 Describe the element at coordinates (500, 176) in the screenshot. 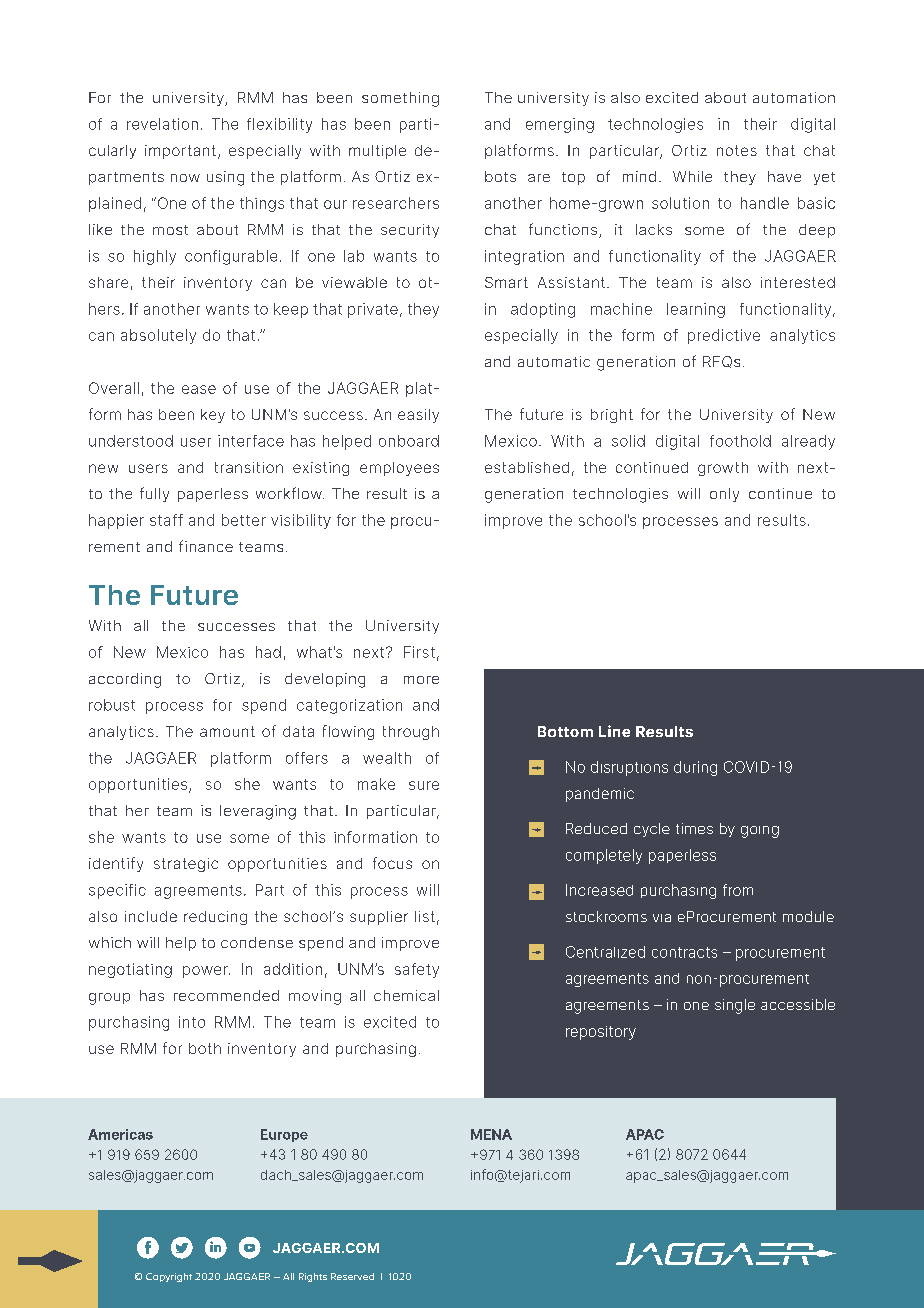

I see `bots` at that location.
